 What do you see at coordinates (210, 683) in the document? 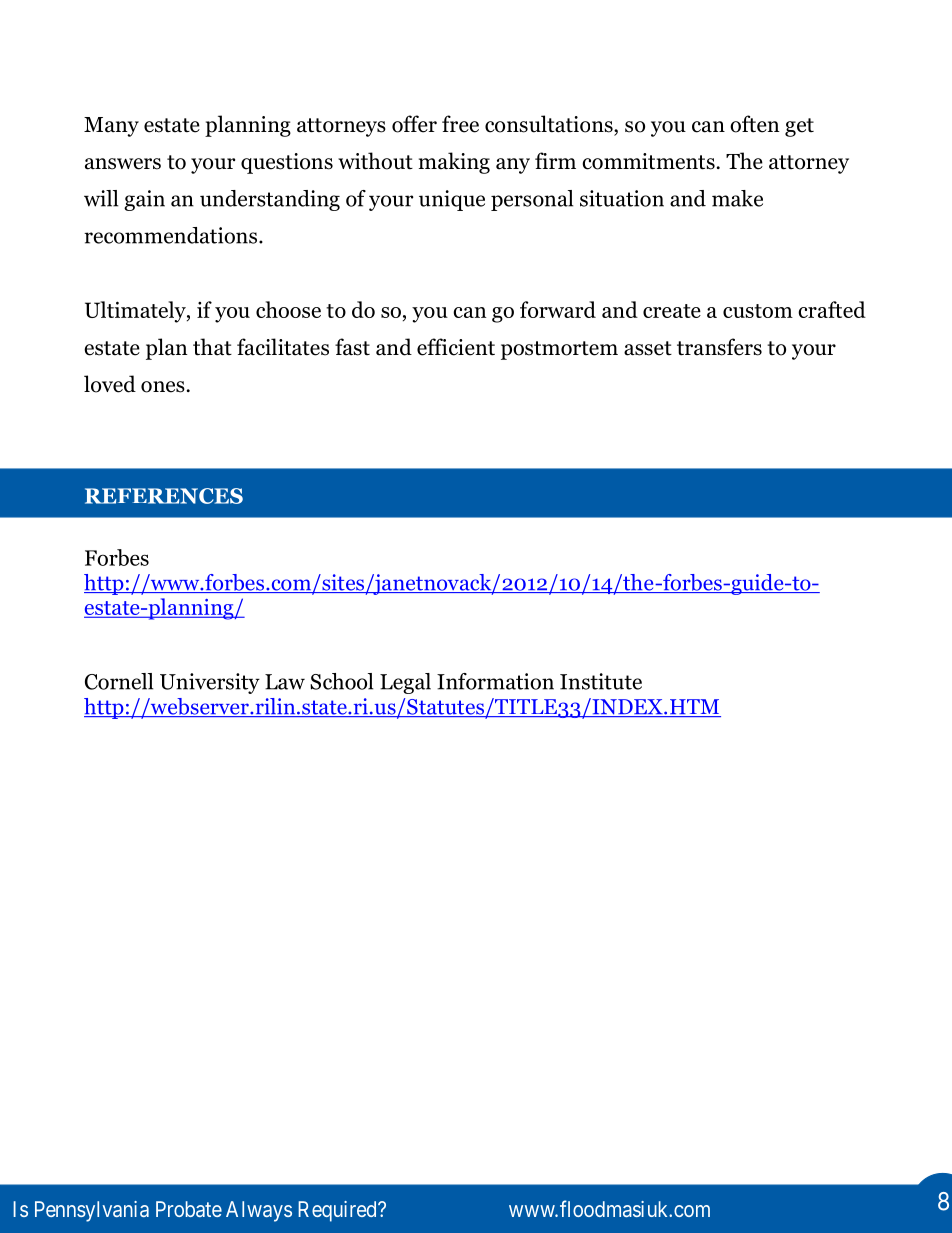
I see `University` at bounding box center [210, 683].
